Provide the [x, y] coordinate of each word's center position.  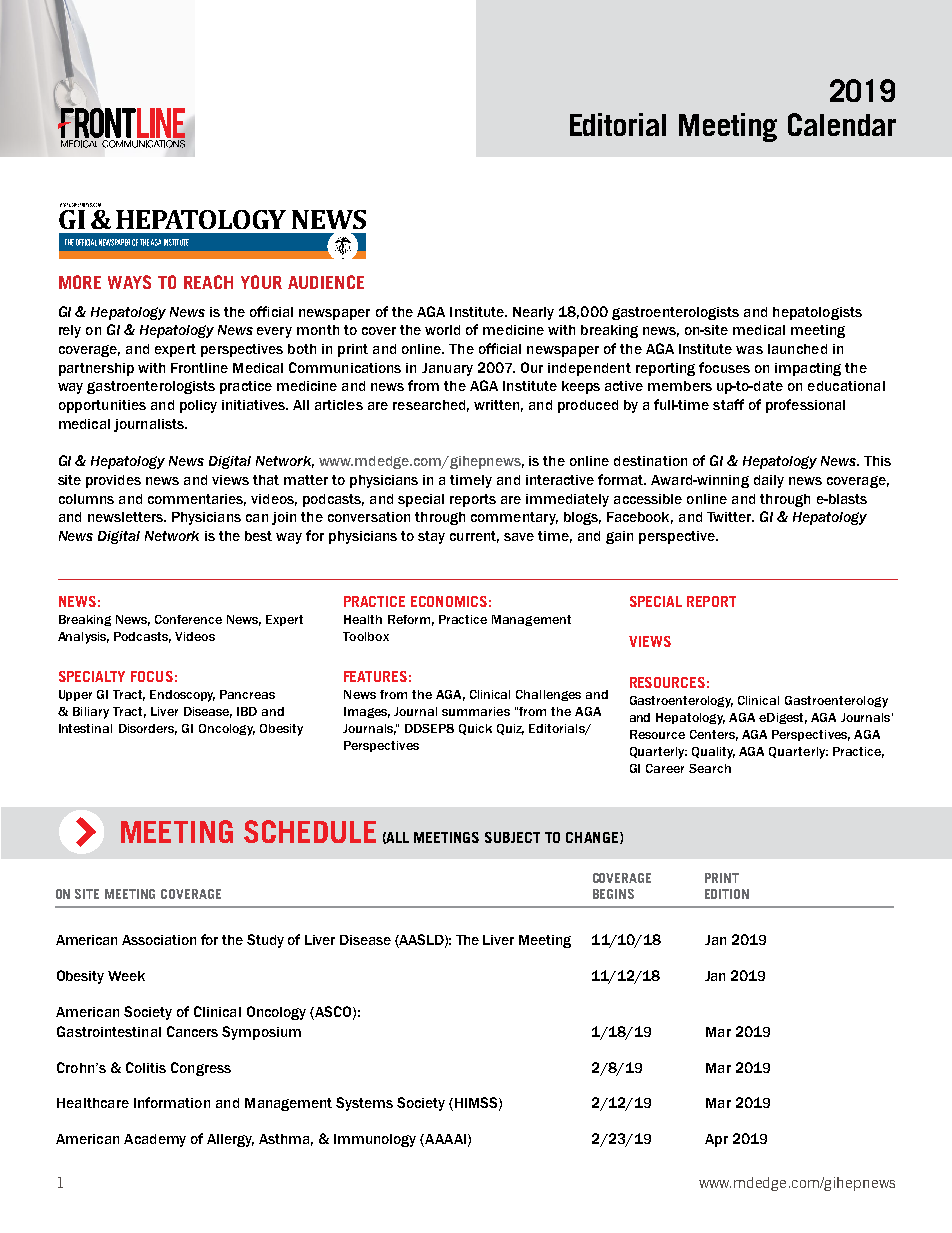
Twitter [730, 517]
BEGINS [613, 894]
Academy [155, 1140]
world [442, 330]
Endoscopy [182, 696]
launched [797, 349]
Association [159, 940]
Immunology [375, 1140]
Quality [713, 753]
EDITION [727, 894]
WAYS [129, 282]
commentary [514, 518]
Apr [716, 1140]
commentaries [197, 500]
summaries [476, 711]
